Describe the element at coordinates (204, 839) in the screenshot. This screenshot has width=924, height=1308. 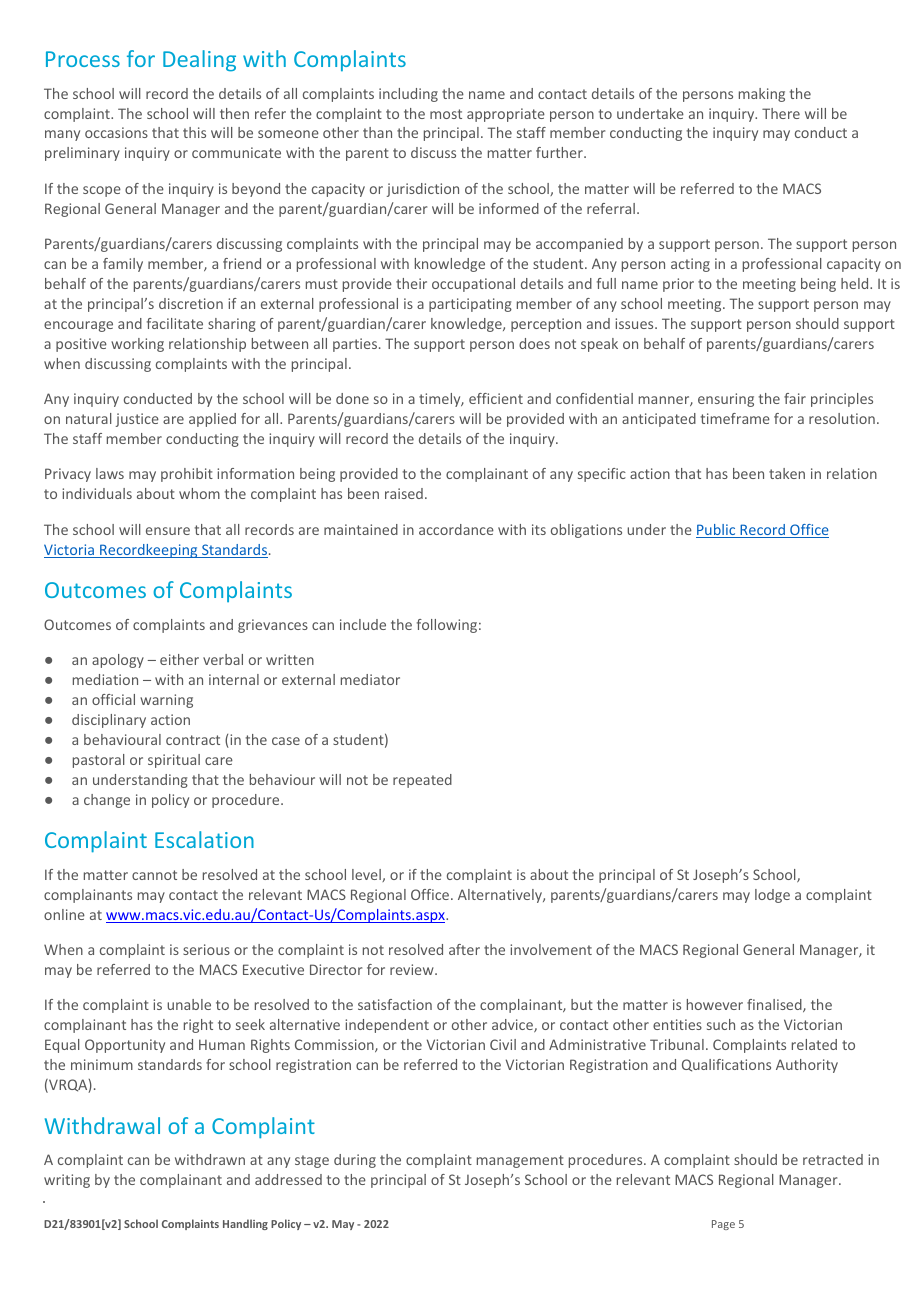
I see `Escalation` at that location.
